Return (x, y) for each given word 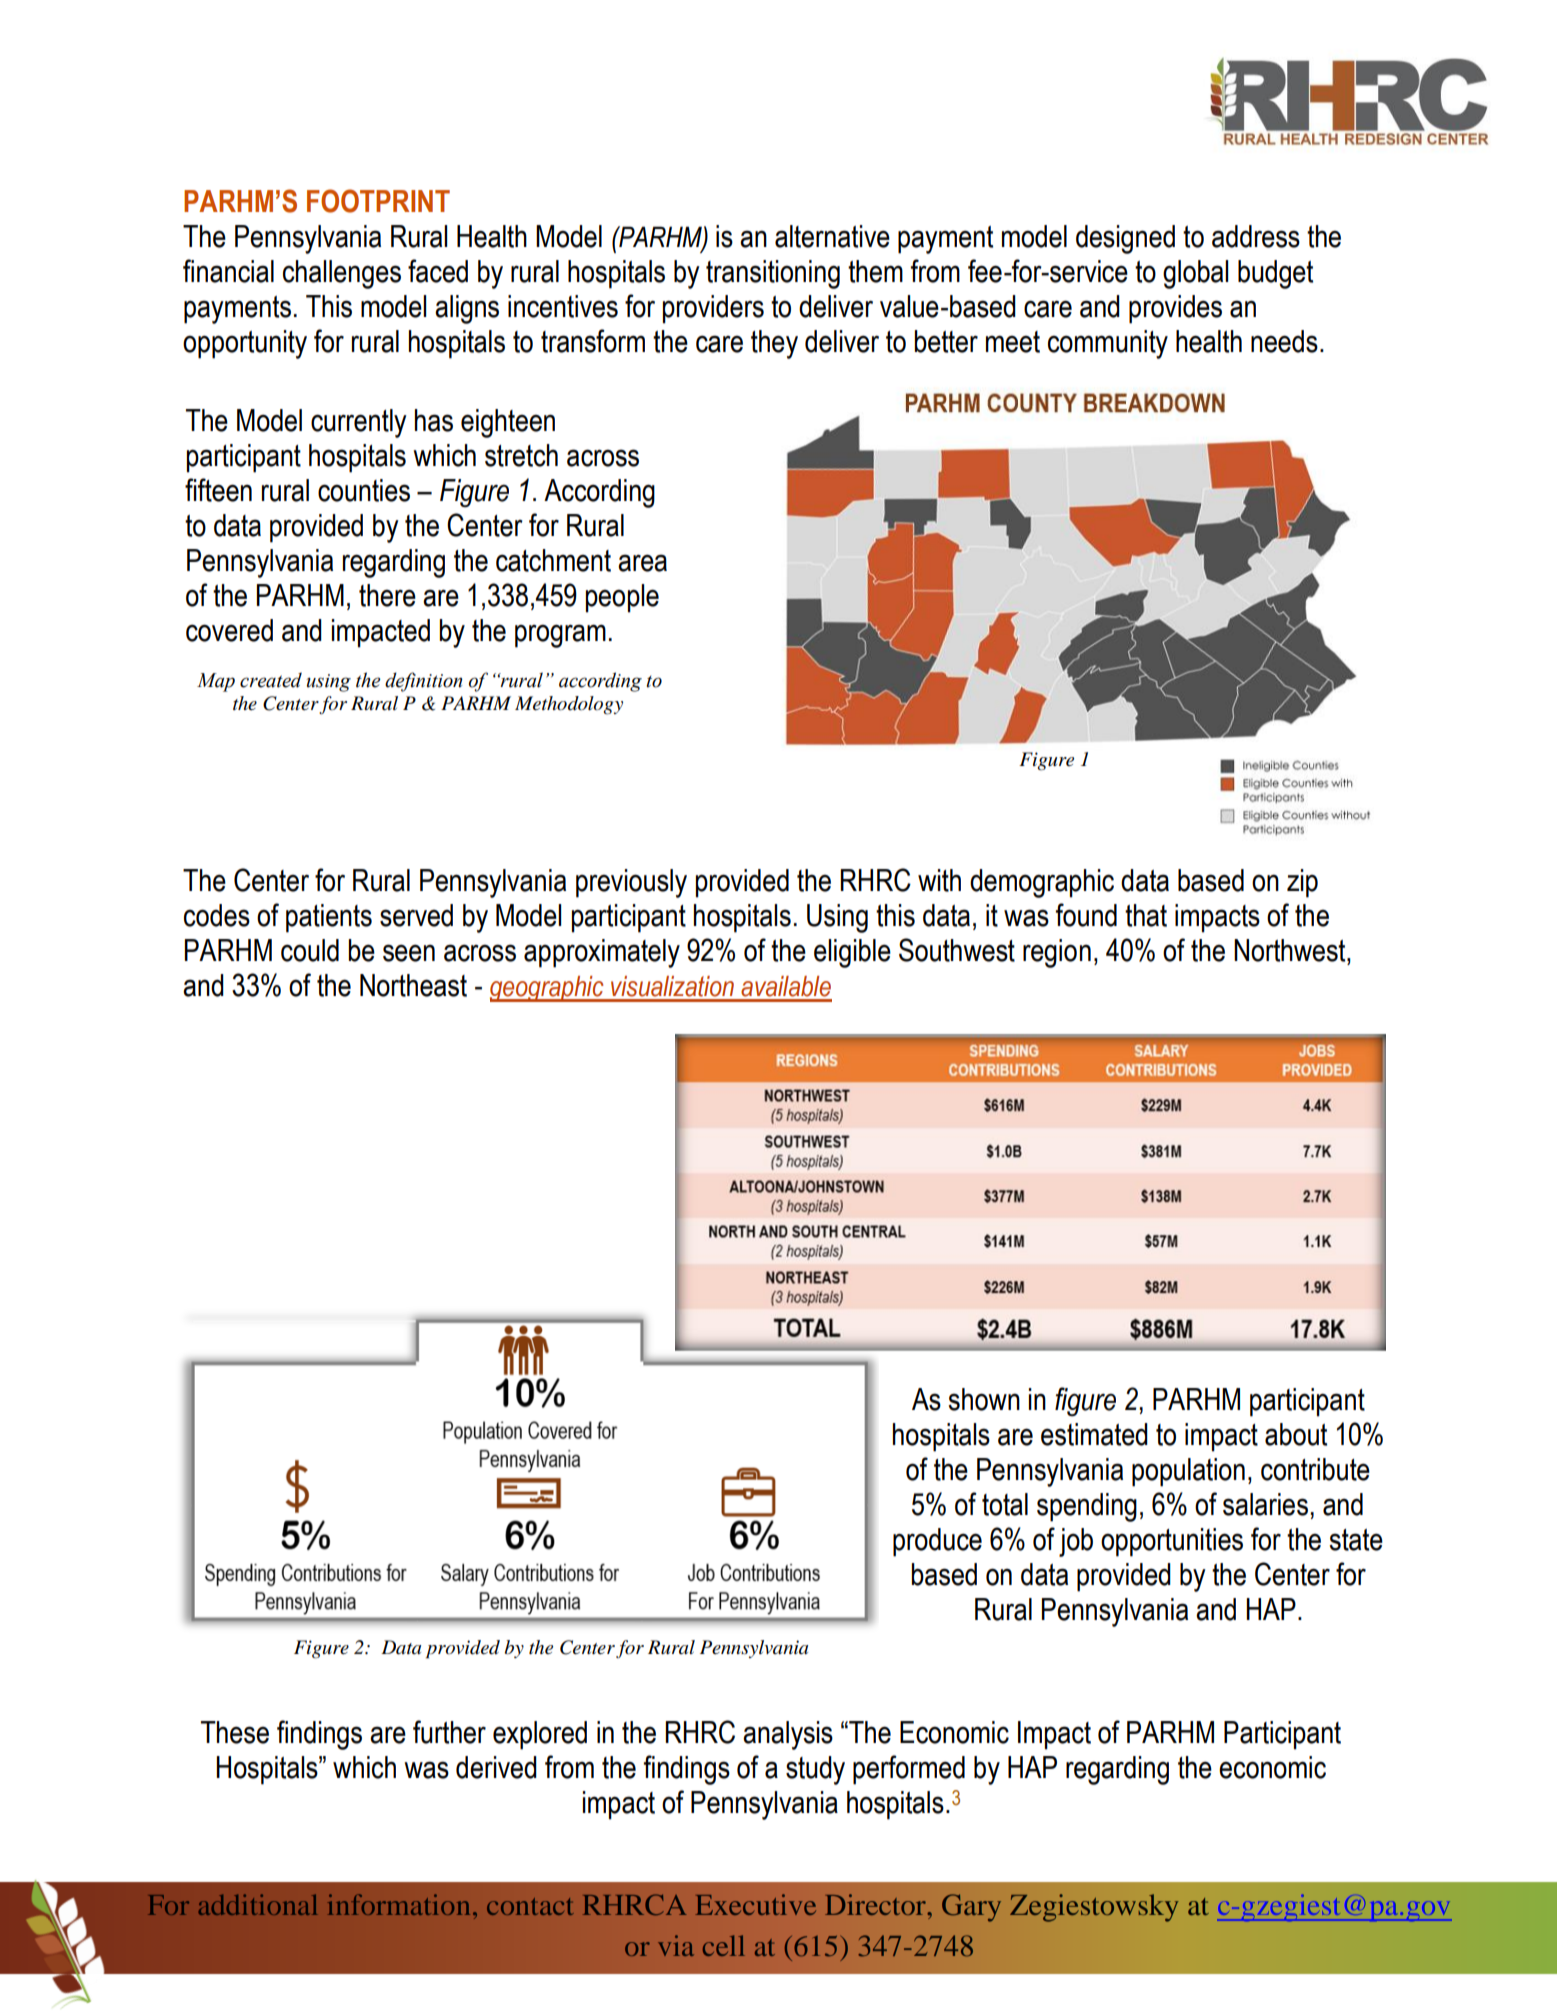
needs (1284, 341)
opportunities (1172, 1542)
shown (984, 1399)
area (642, 563)
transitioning (773, 274)
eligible (852, 953)
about (1296, 1434)
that (1146, 915)
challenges (342, 274)
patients (329, 918)
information (399, 1904)
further (449, 1732)
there (387, 595)
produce (937, 1542)
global (1195, 274)
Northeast (413, 985)
